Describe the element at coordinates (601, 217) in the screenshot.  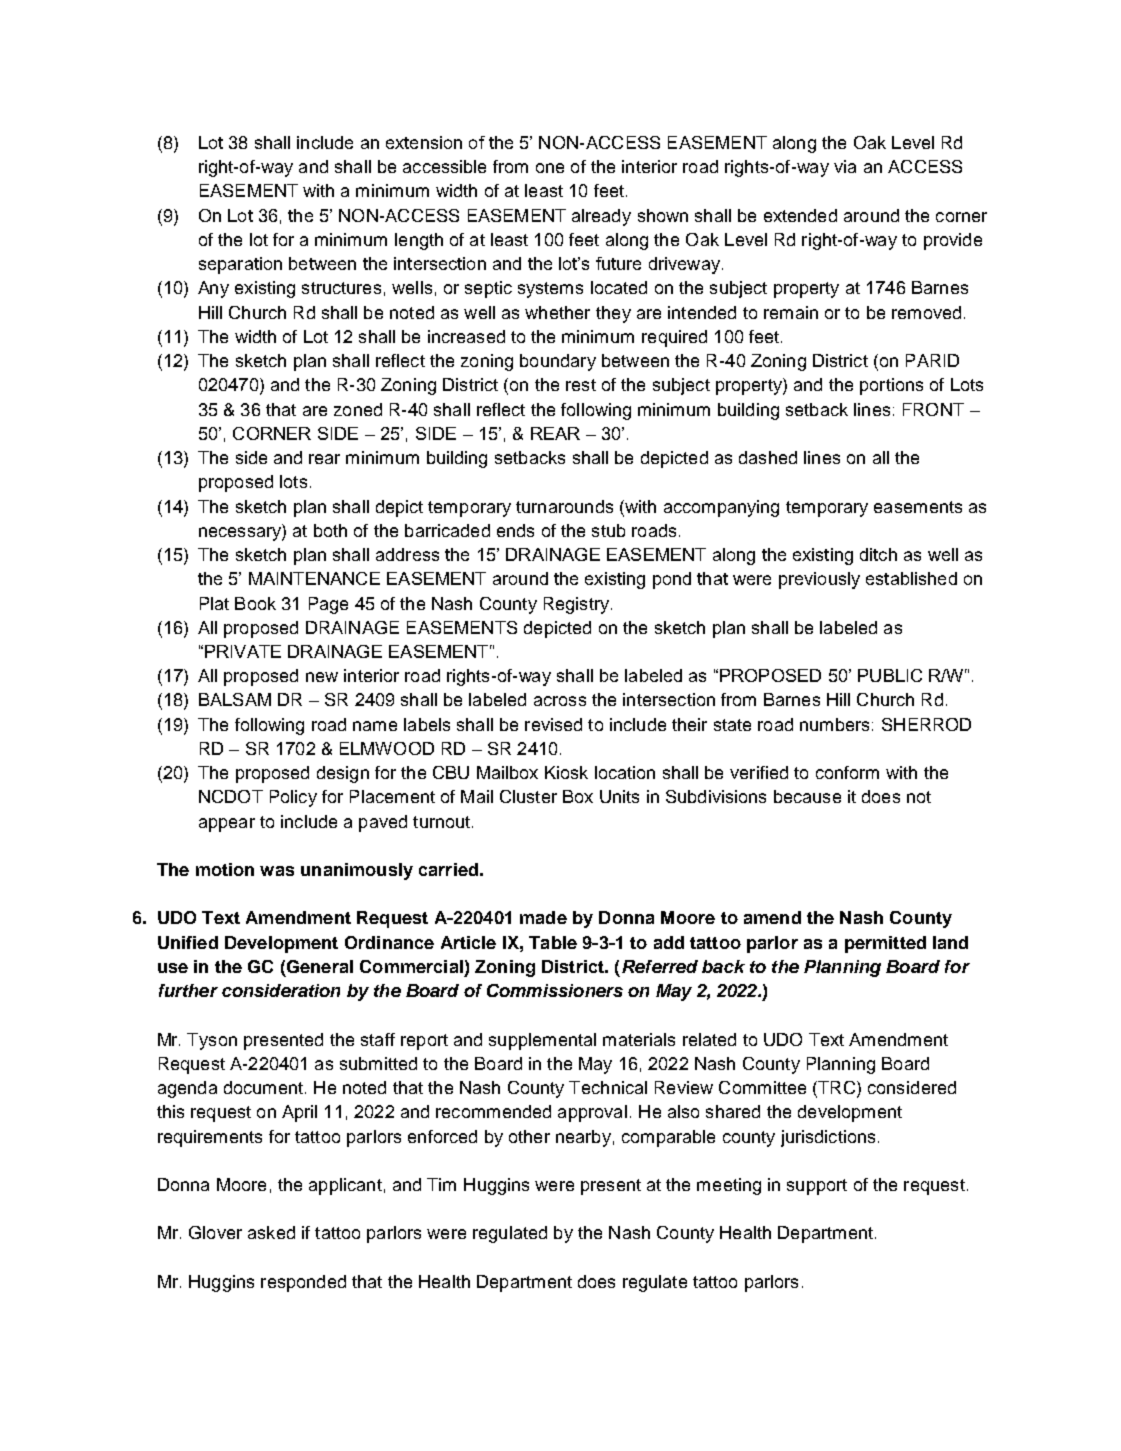
I see `already` at that location.
